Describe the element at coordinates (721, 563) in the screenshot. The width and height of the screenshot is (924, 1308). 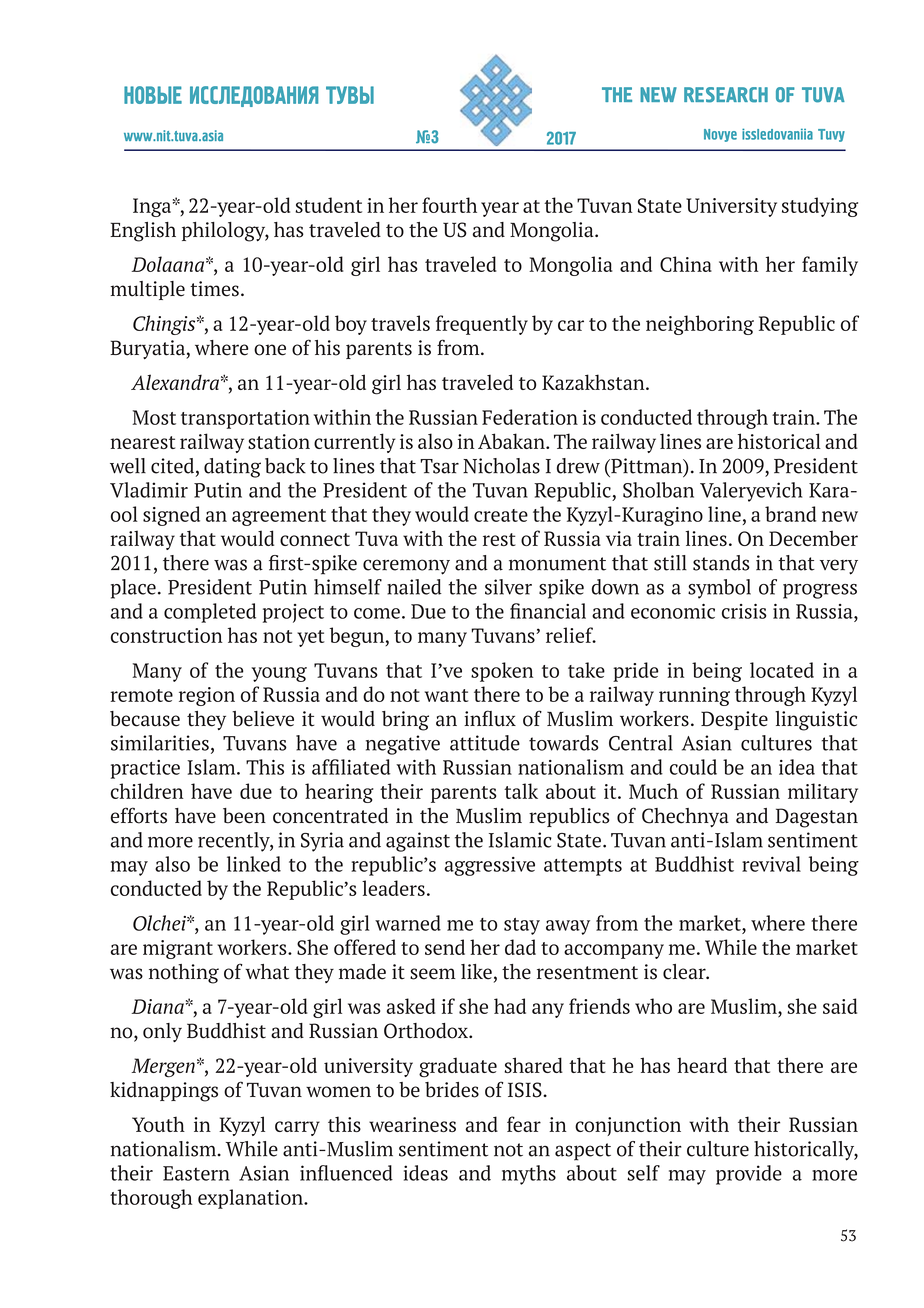
I see `stands` at that location.
